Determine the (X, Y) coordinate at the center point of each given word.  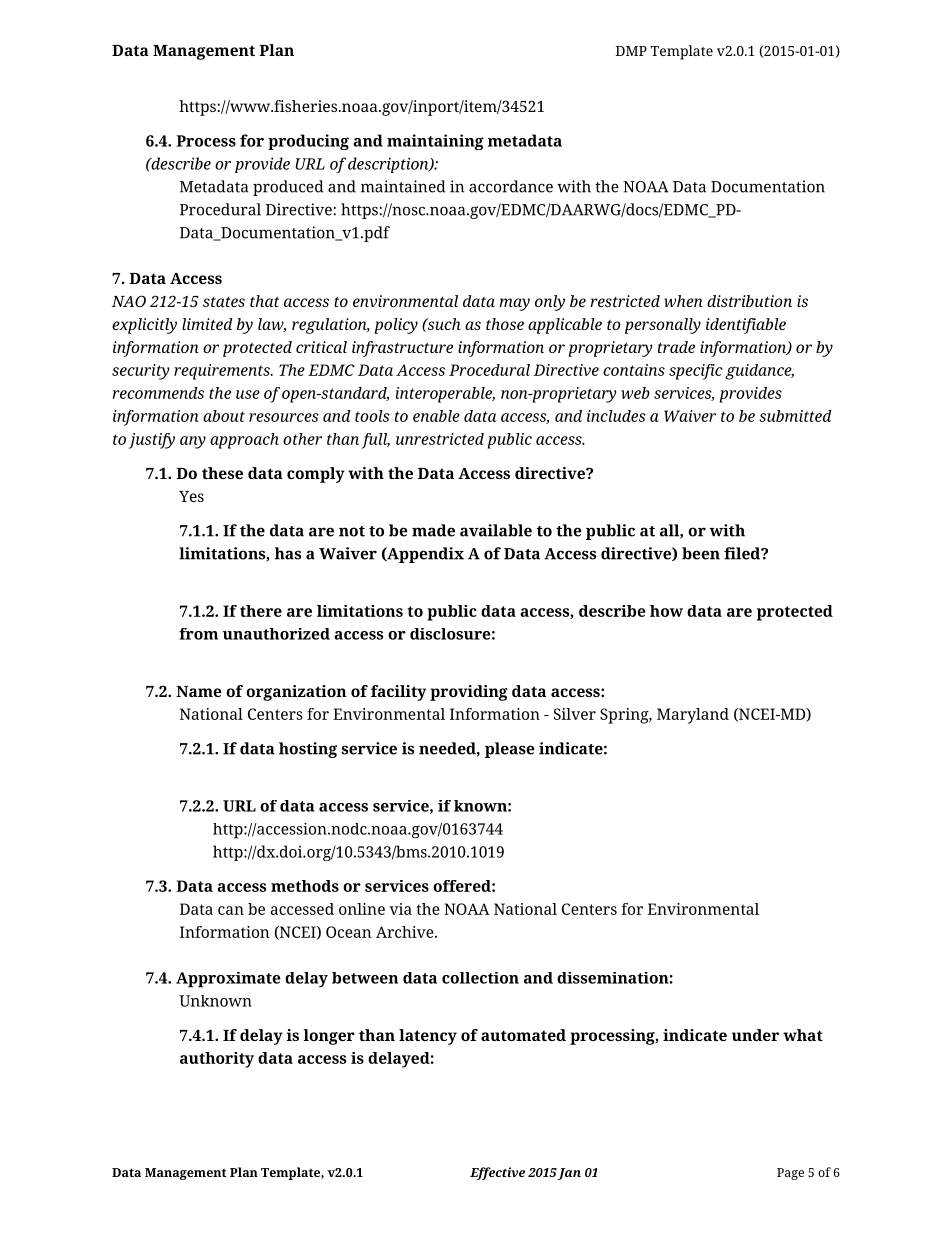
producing (308, 142)
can (231, 910)
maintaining (435, 142)
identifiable (746, 326)
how (666, 611)
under (755, 1035)
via (400, 909)
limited (207, 324)
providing (469, 693)
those (505, 324)
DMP (631, 51)
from (198, 634)
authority (217, 1060)
